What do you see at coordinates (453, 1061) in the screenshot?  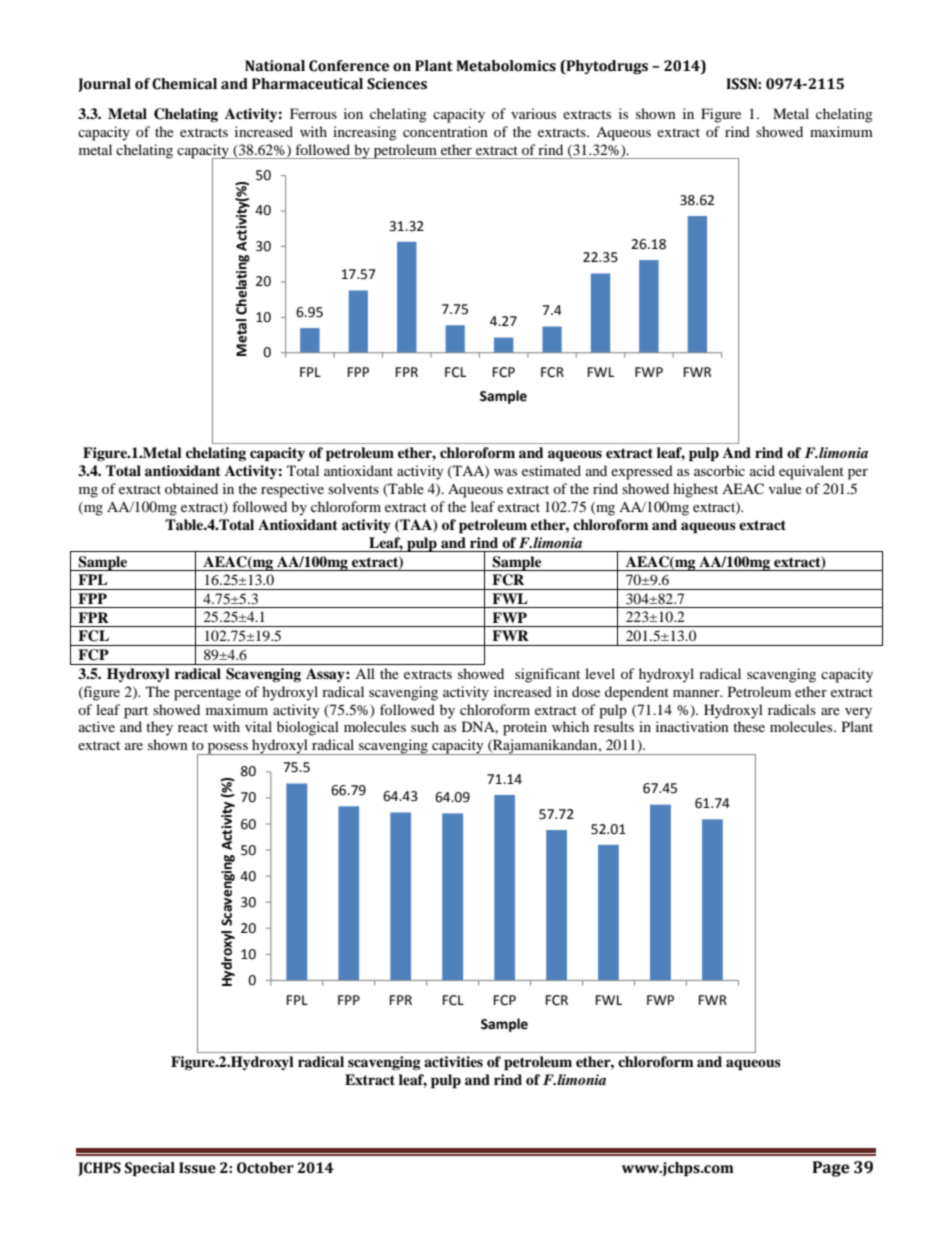 I see `activities` at bounding box center [453, 1061].
